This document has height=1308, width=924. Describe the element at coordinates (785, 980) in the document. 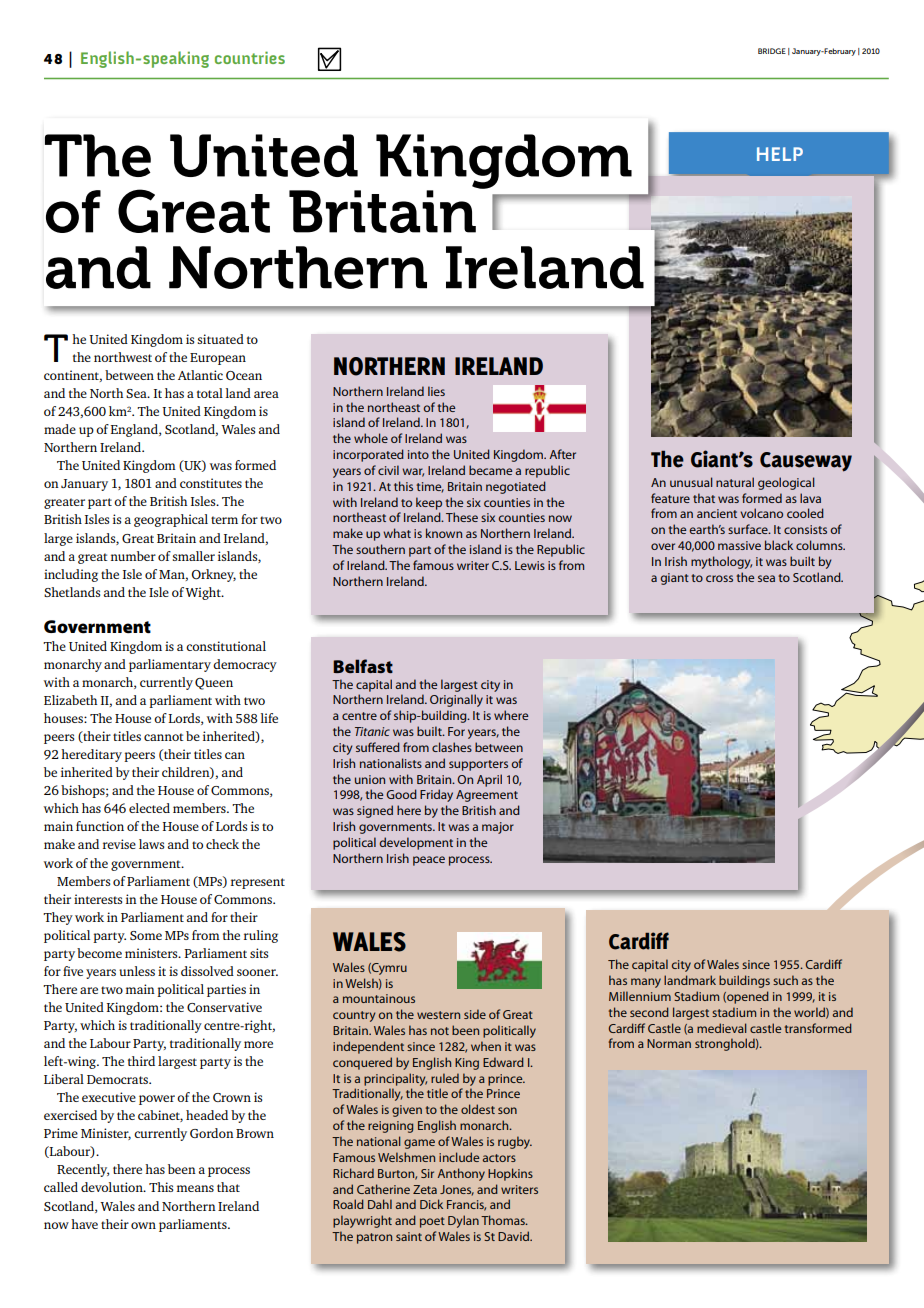

I see `such` at that location.
